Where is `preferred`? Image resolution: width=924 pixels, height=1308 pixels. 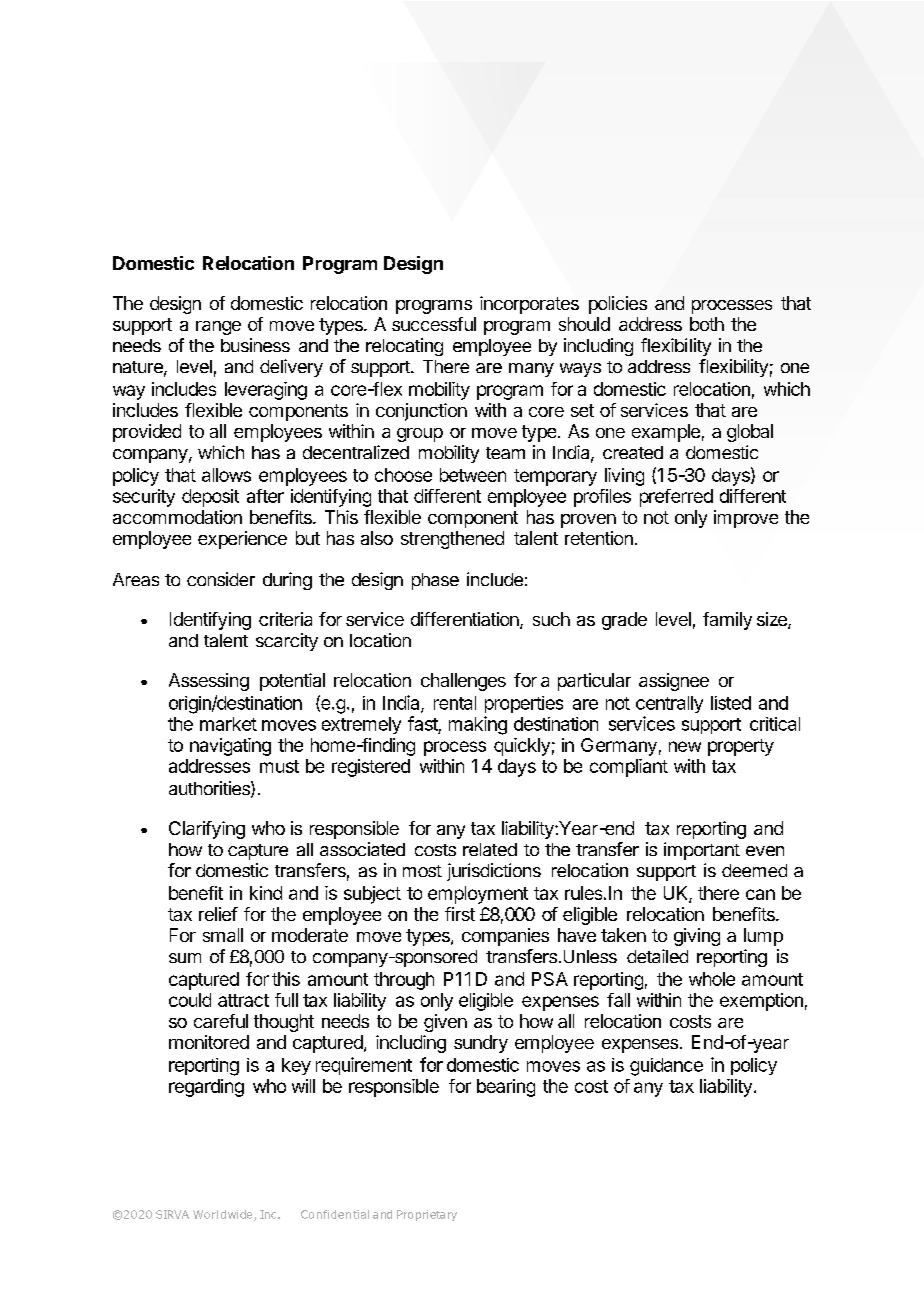
preferred is located at coordinates (676, 498).
